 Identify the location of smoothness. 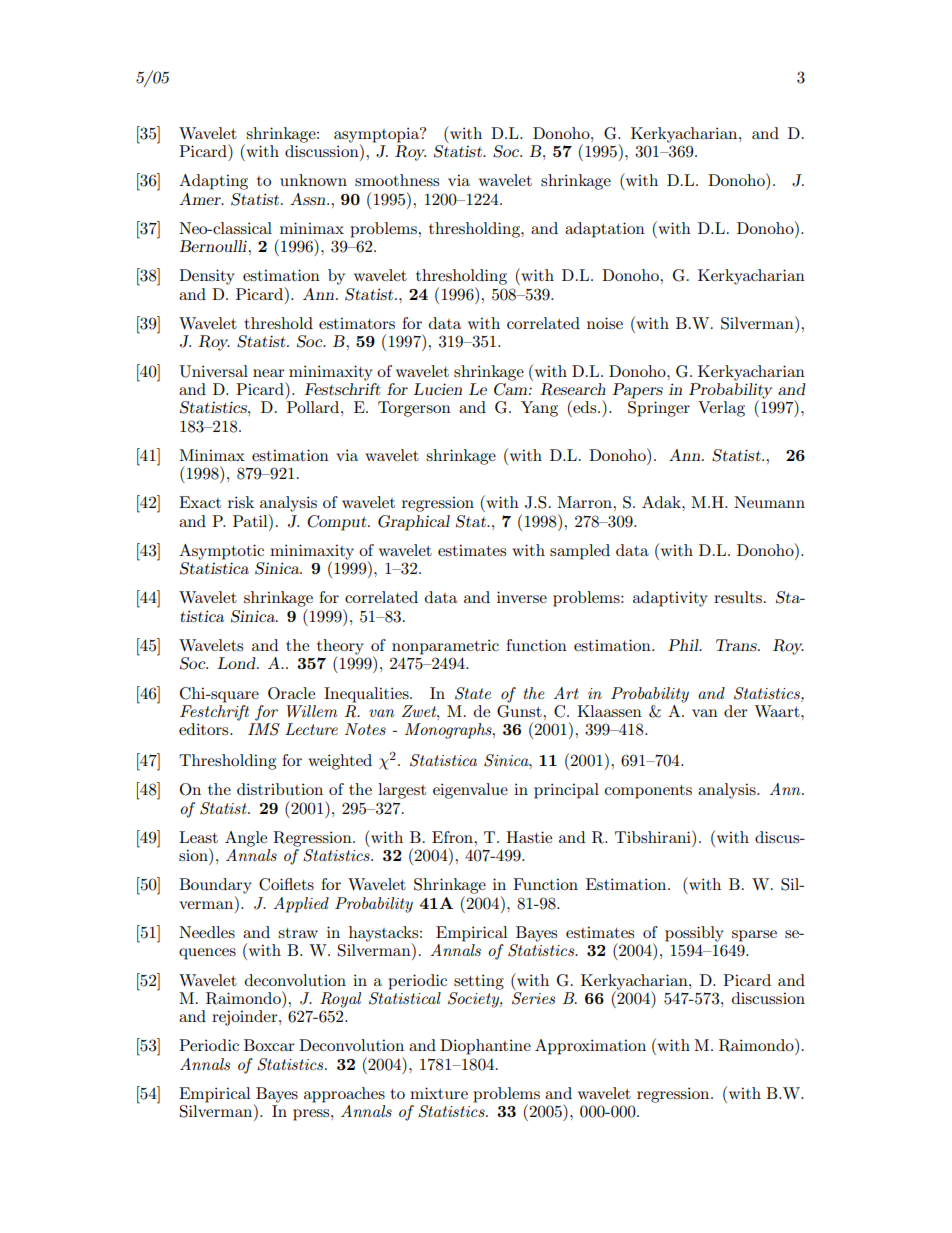
(397, 180).
